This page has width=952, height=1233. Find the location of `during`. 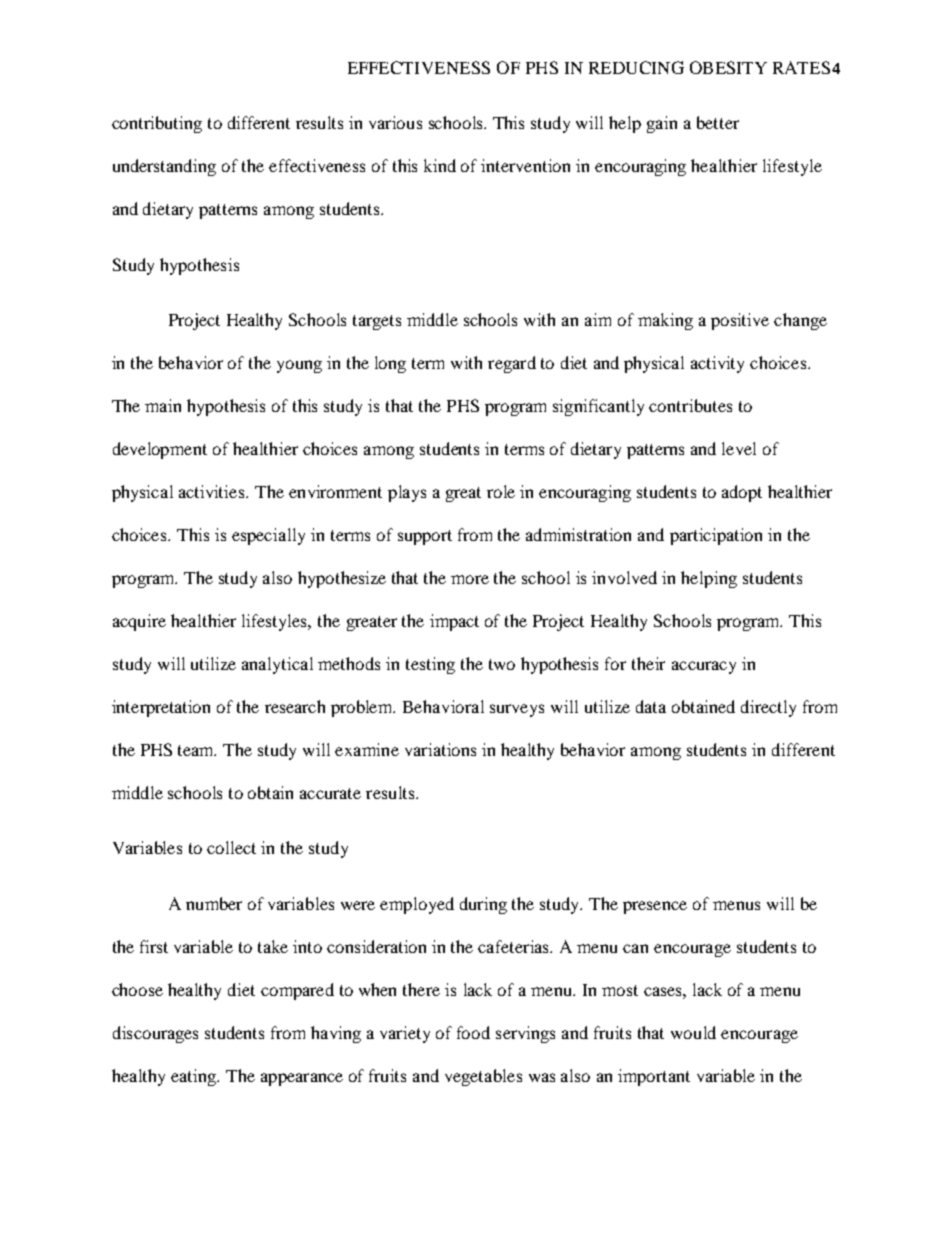

during is located at coordinates (483, 905).
